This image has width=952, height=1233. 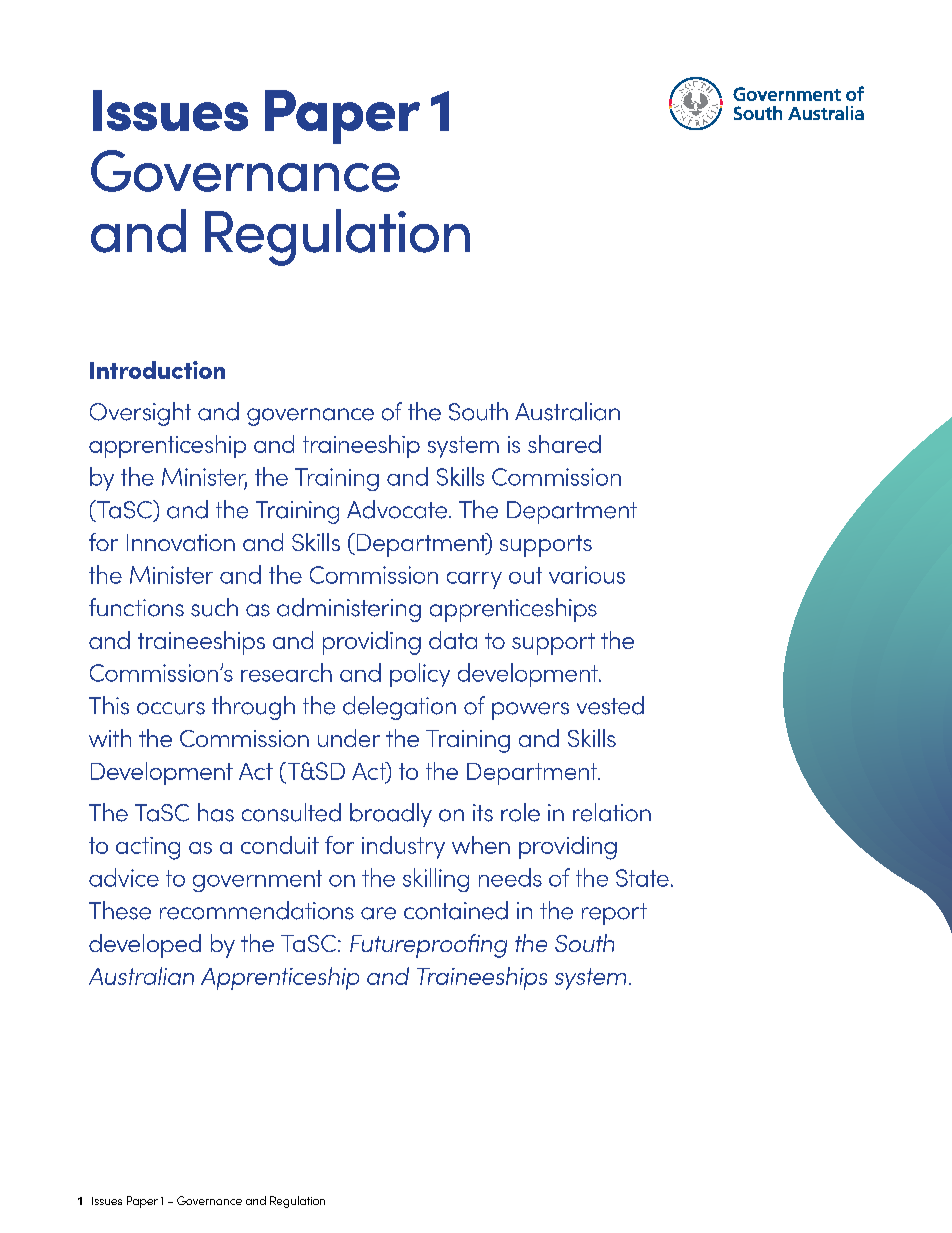 What do you see at coordinates (171, 708) in the image?
I see `occurs` at bounding box center [171, 708].
